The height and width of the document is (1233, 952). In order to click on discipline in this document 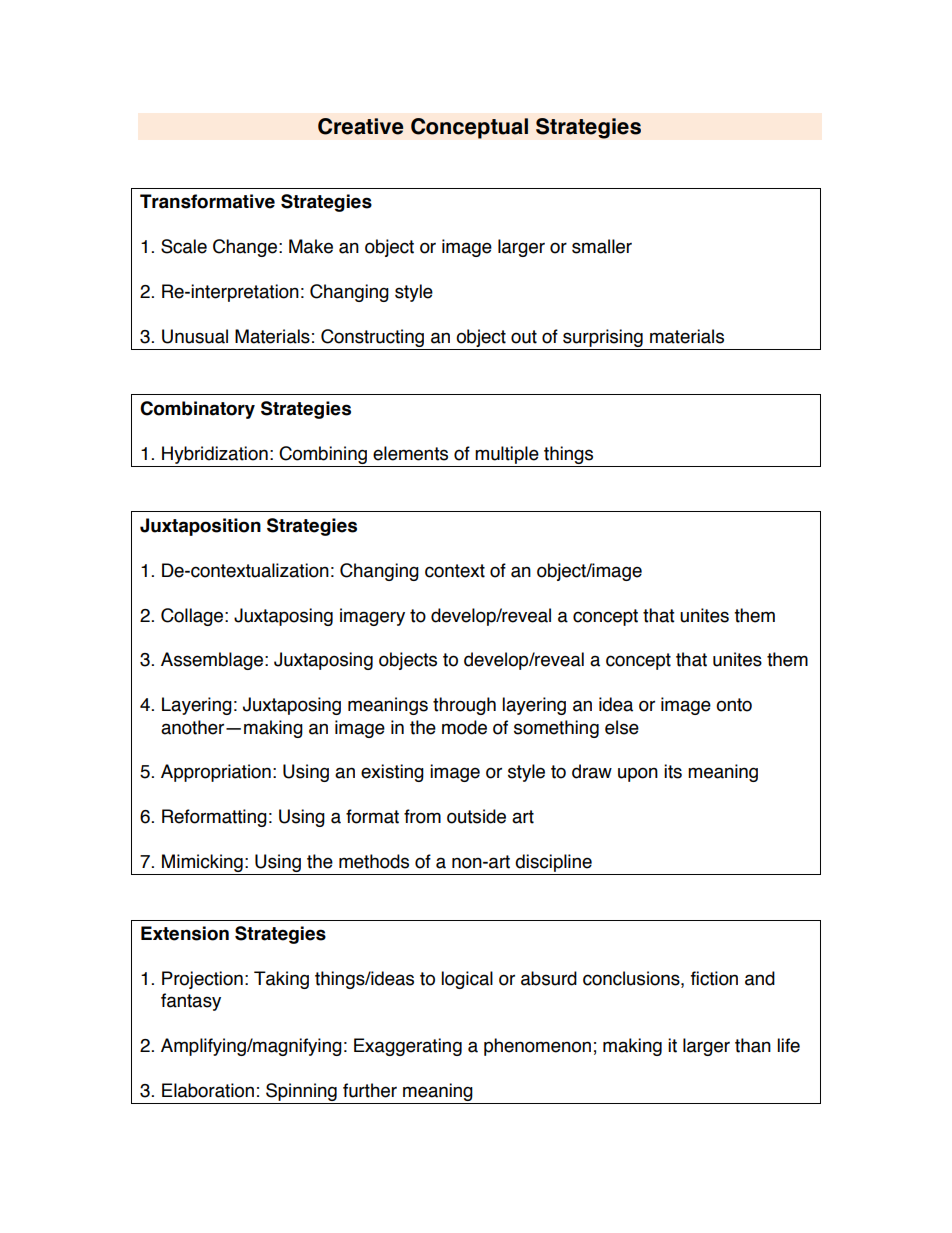, I will do `click(553, 863)`.
